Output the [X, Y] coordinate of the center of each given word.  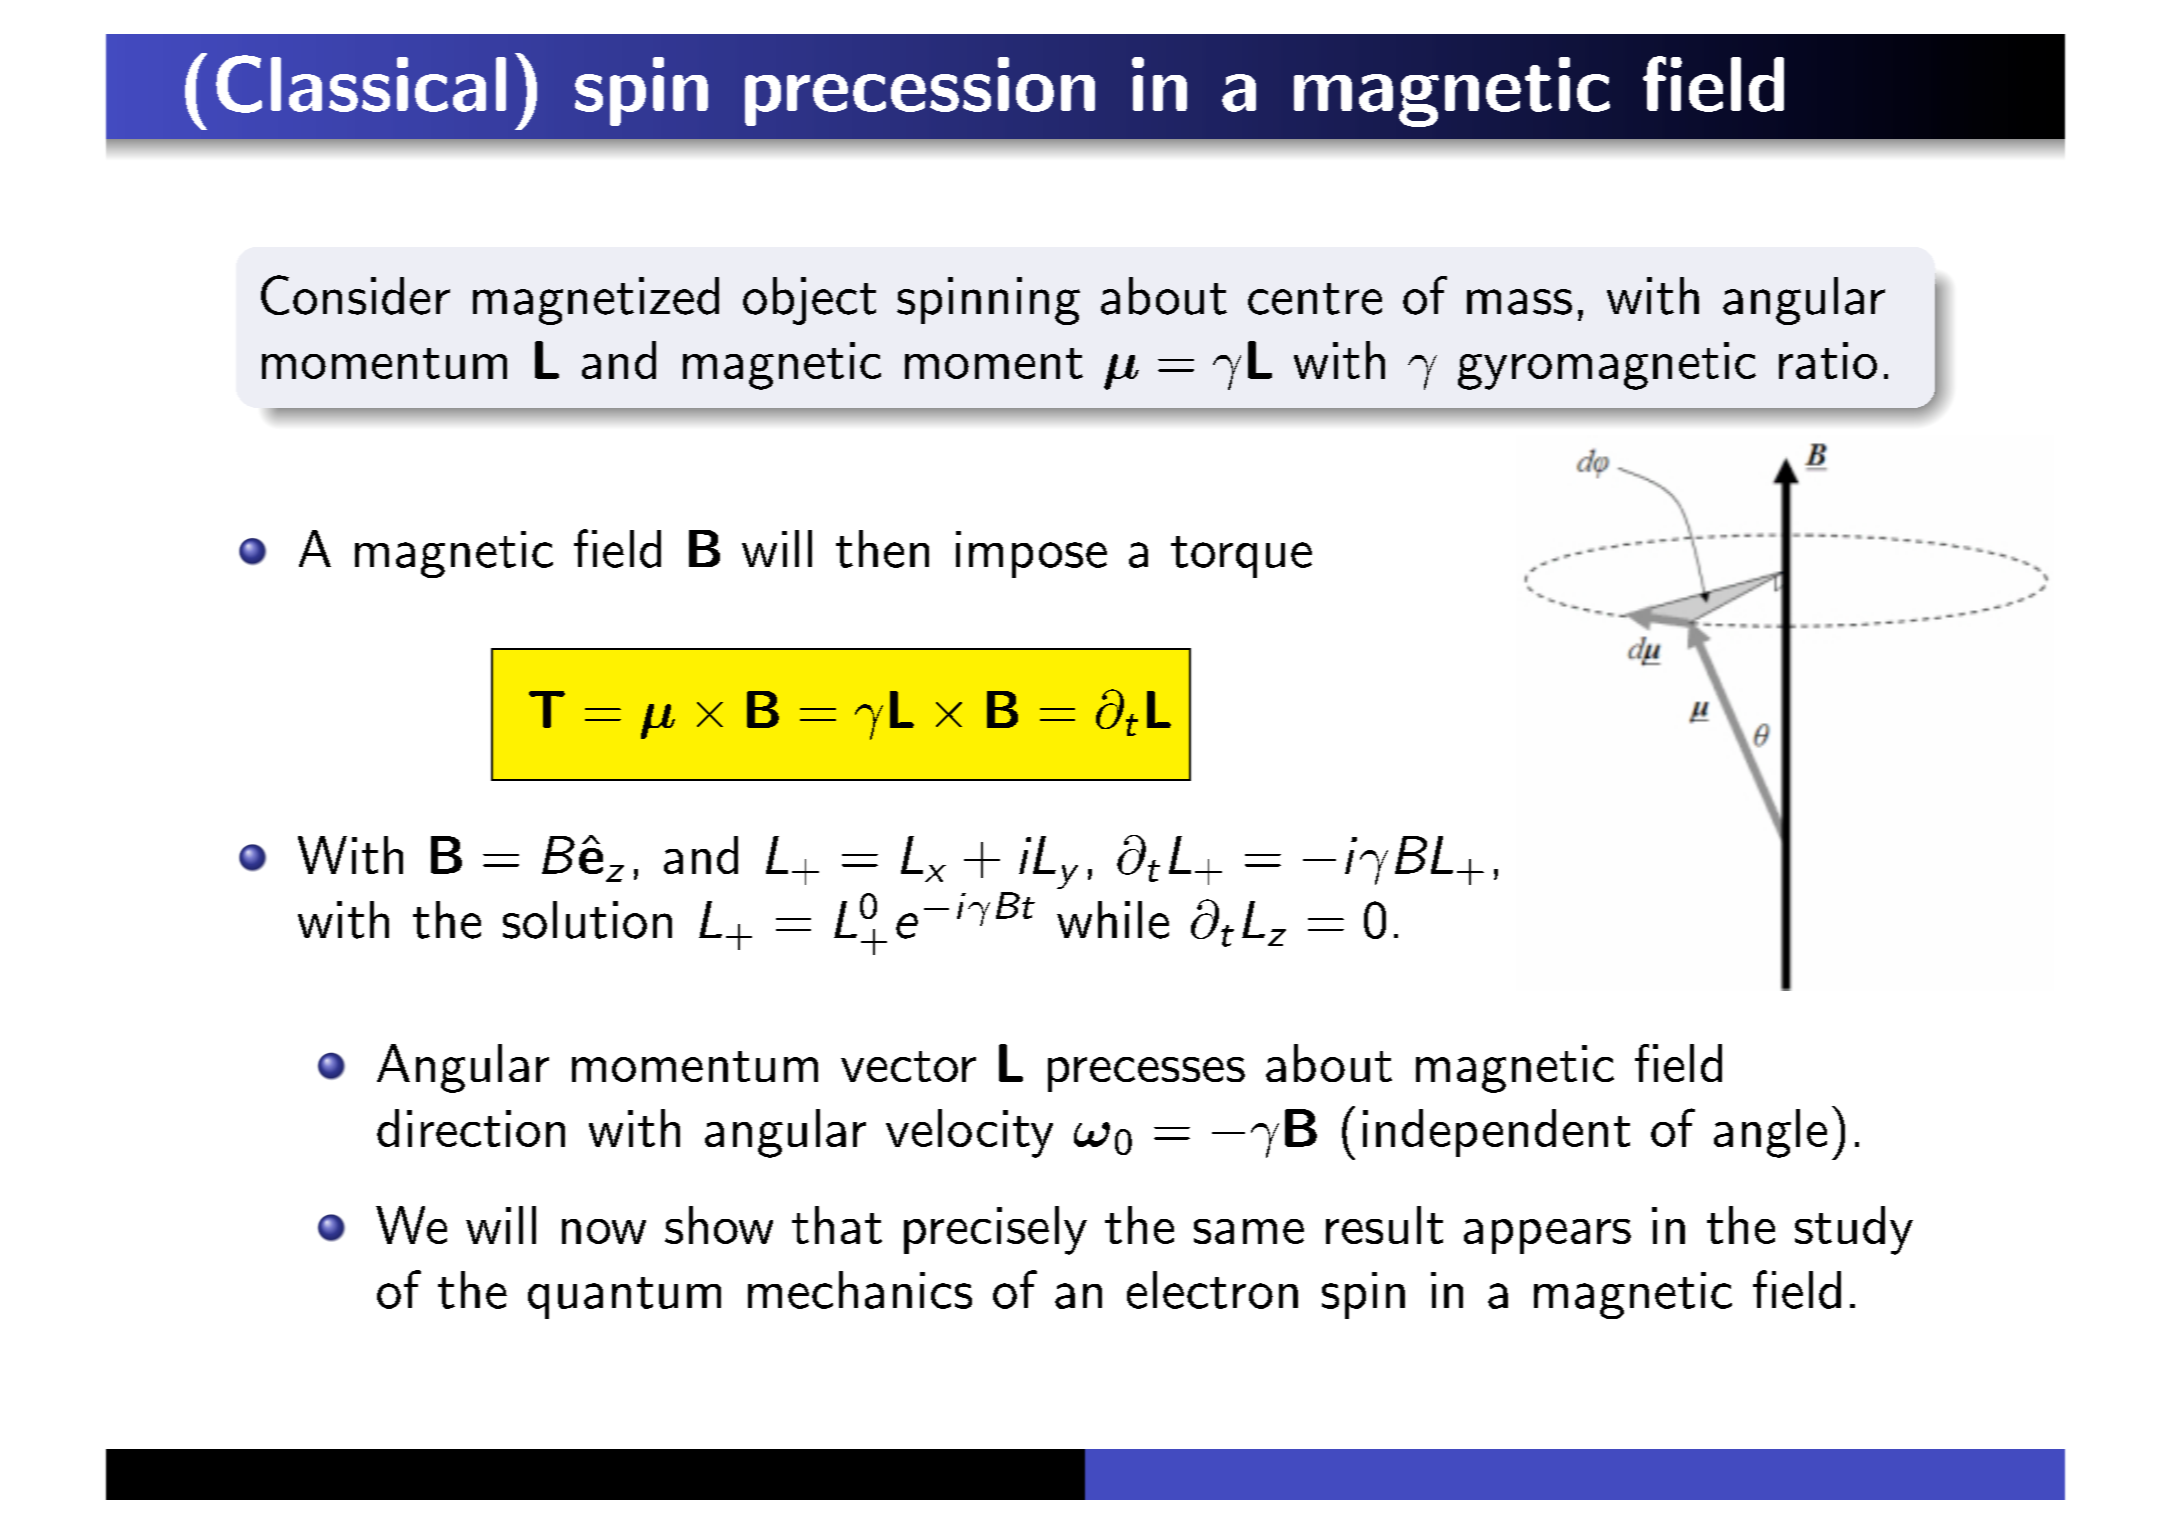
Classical [361, 84]
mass [1519, 302]
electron [1212, 1290]
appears [1547, 1236]
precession [920, 91]
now [604, 1231]
